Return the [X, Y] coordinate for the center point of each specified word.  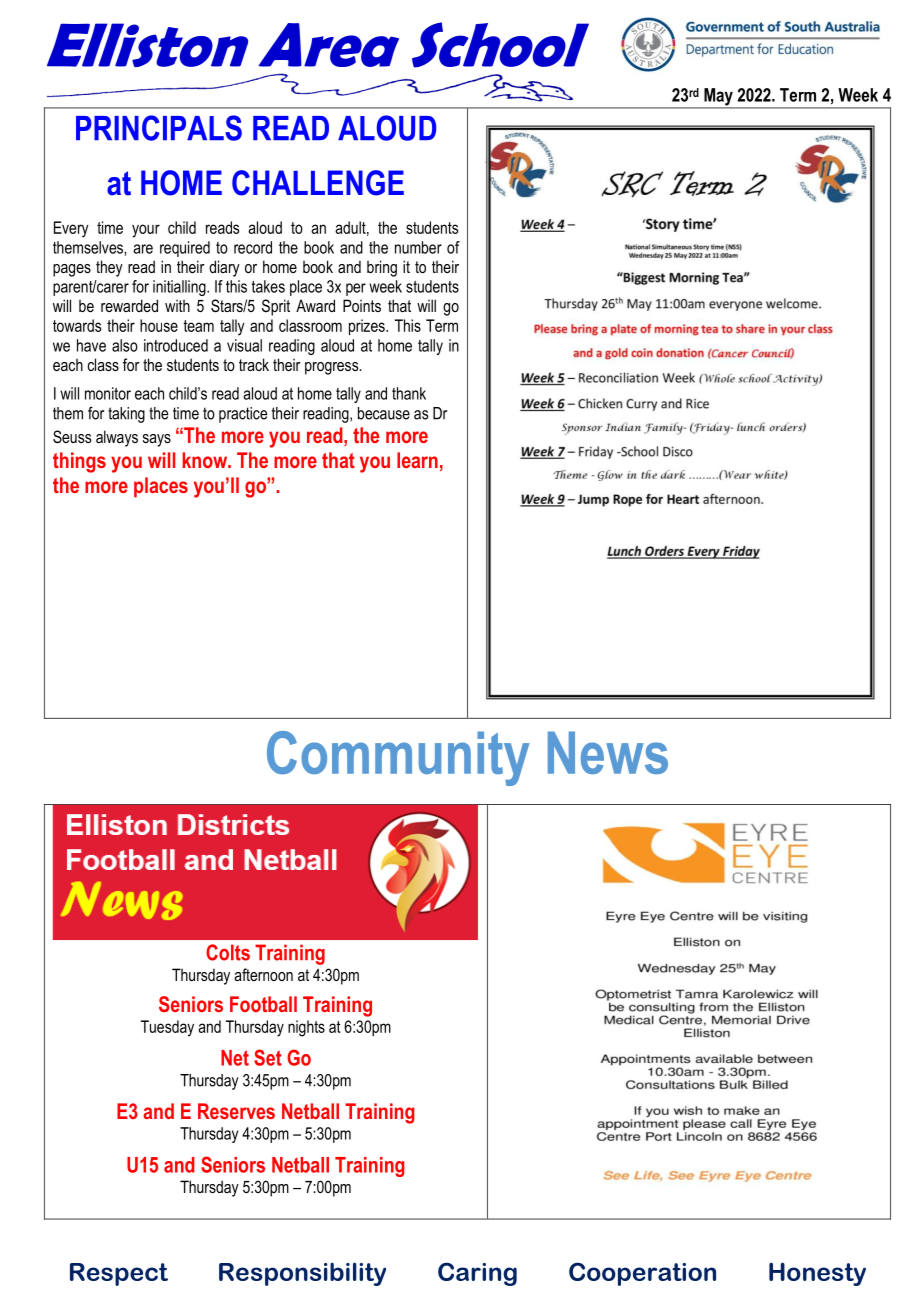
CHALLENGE [318, 183]
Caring [477, 1274]
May [718, 98]
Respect [119, 1274]
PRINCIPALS [159, 128]
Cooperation [642, 1274]
